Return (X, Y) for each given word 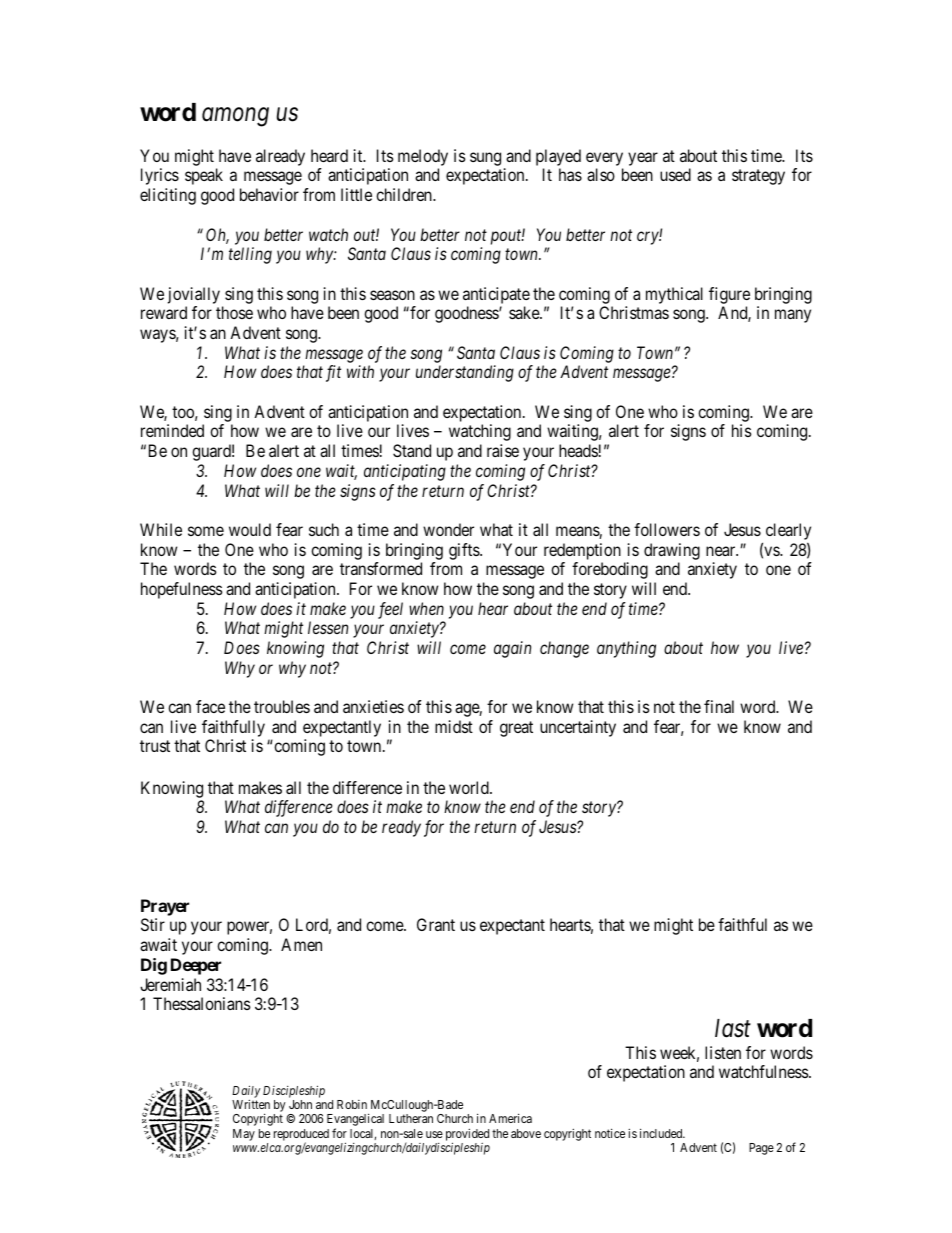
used (675, 174)
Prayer (165, 907)
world (470, 787)
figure (729, 295)
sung (485, 159)
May (244, 1135)
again (512, 649)
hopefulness (182, 590)
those (234, 312)
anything (626, 649)
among (235, 117)
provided (467, 1135)
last (733, 1028)
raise (503, 450)
